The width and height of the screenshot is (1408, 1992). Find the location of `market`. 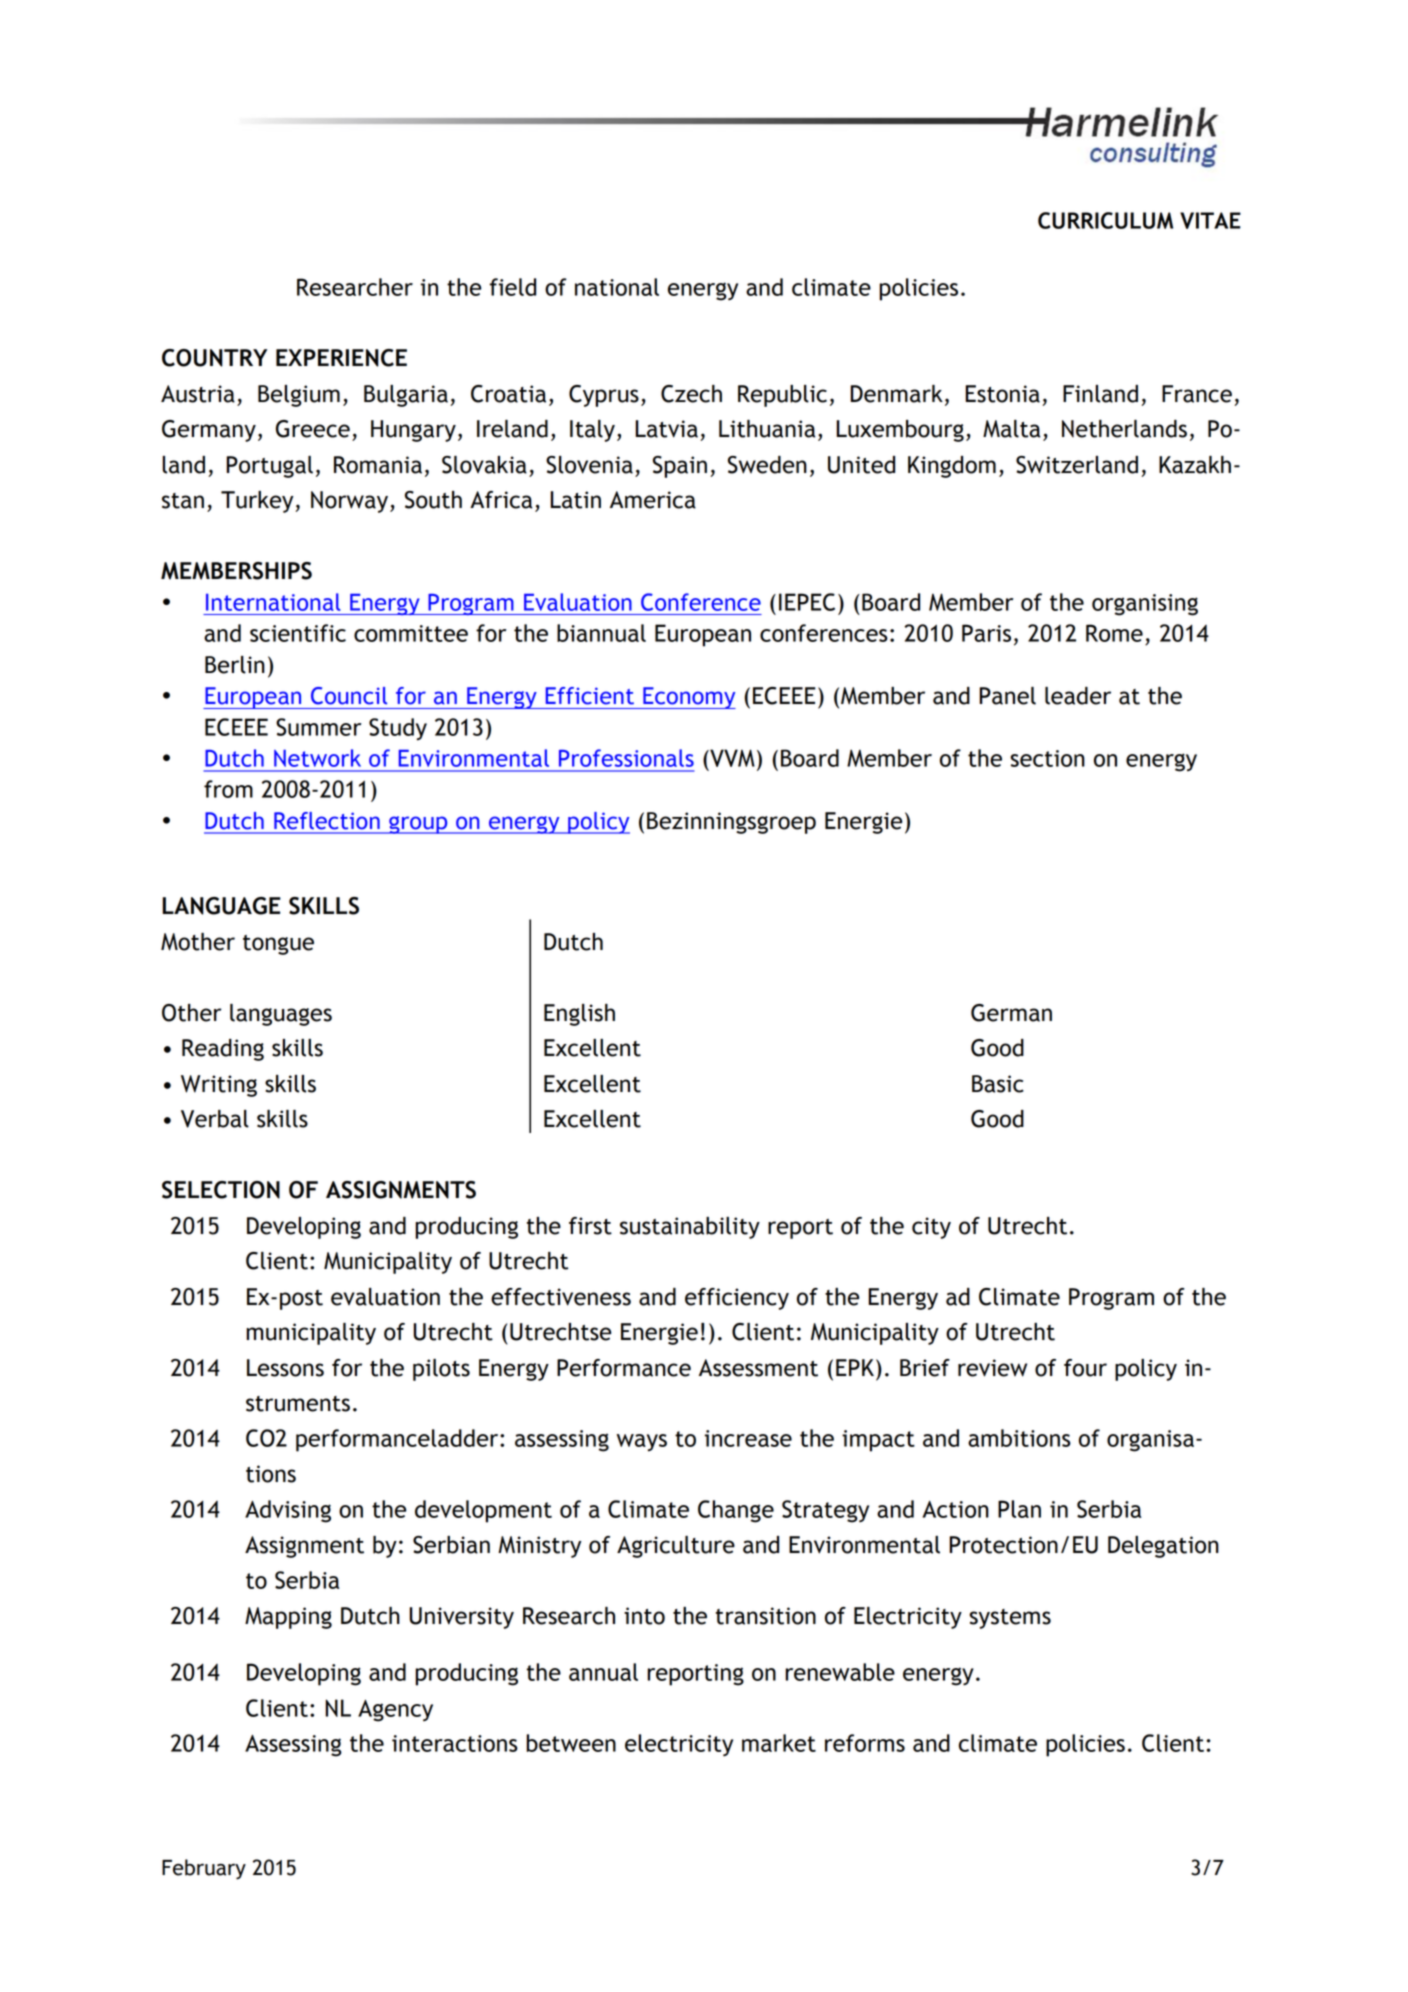

market is located at coordinates (779, 1743).
